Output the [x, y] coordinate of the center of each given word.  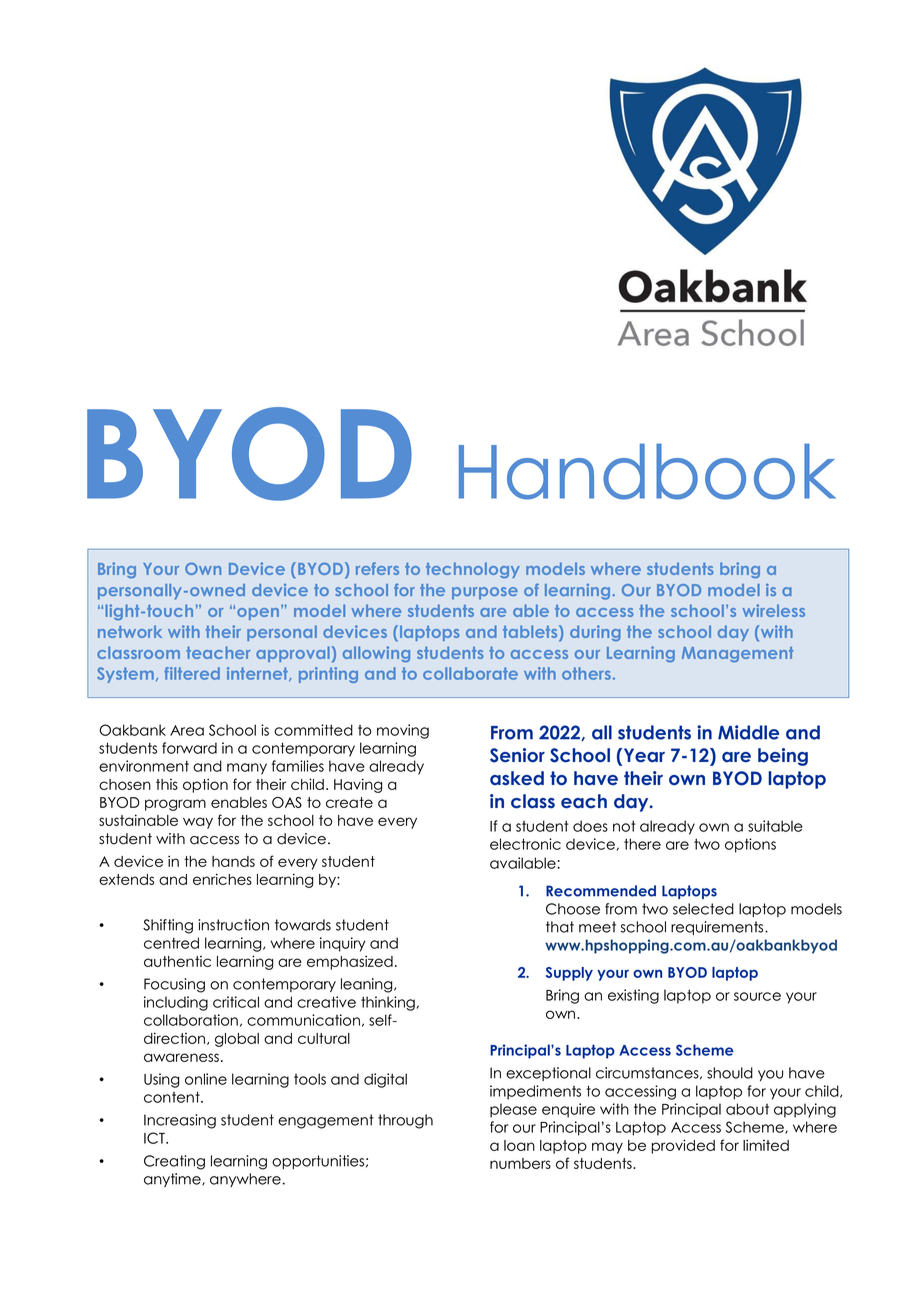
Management [737, 654]
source [757, 996]
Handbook [647, 472]
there [642, 844]
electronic [525, 844]
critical [236, 1002]
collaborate [470, 673]
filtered [192, 673]
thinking [389, 1003]
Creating [174, 1162]
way [198, 823]
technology [473, 570]
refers [377, 568]
